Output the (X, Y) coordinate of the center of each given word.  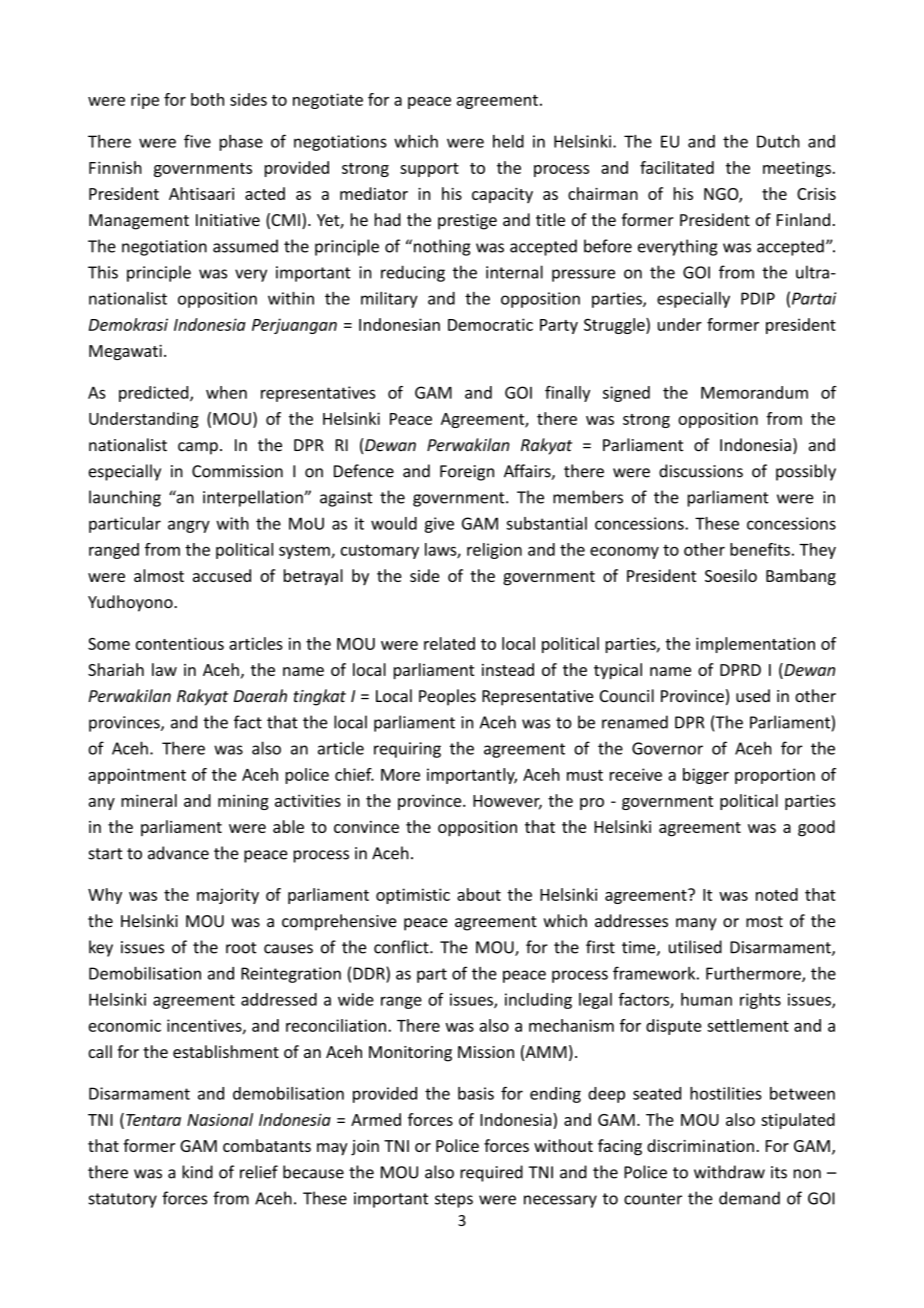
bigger (706, 776)
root (241, 948)
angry (189, 526)
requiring (407, 750)
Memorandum (754, 392)
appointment (137, 776)
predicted (155, 394)
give (439, 525)
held (508, 141)
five (197, 141)
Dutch (778, 141)
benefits (760, 549)
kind (197, 1172)
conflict (402, 947)
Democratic (490, 324)
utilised (695, 947)
